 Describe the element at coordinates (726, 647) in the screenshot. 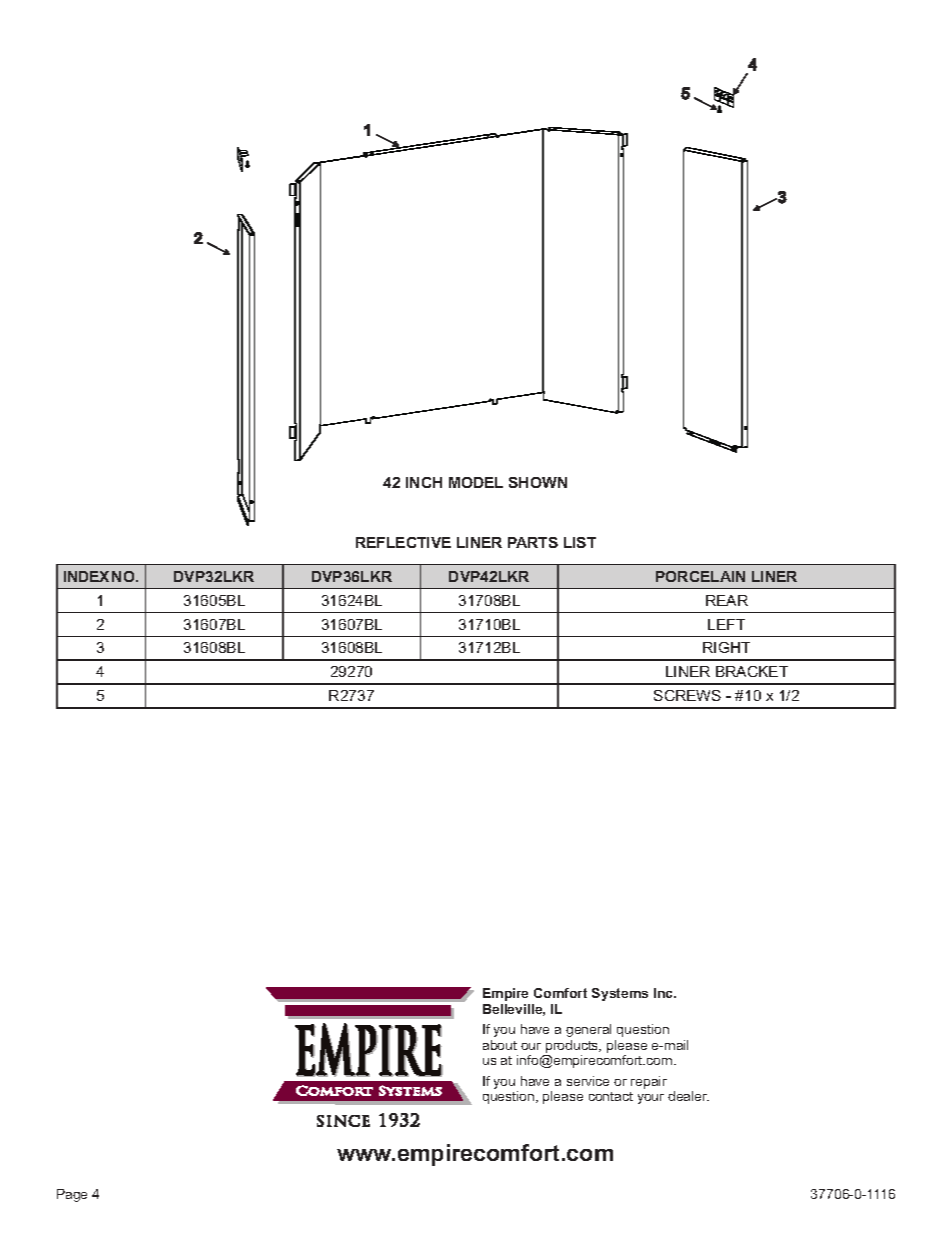

I see `RIGHT` at that location.
